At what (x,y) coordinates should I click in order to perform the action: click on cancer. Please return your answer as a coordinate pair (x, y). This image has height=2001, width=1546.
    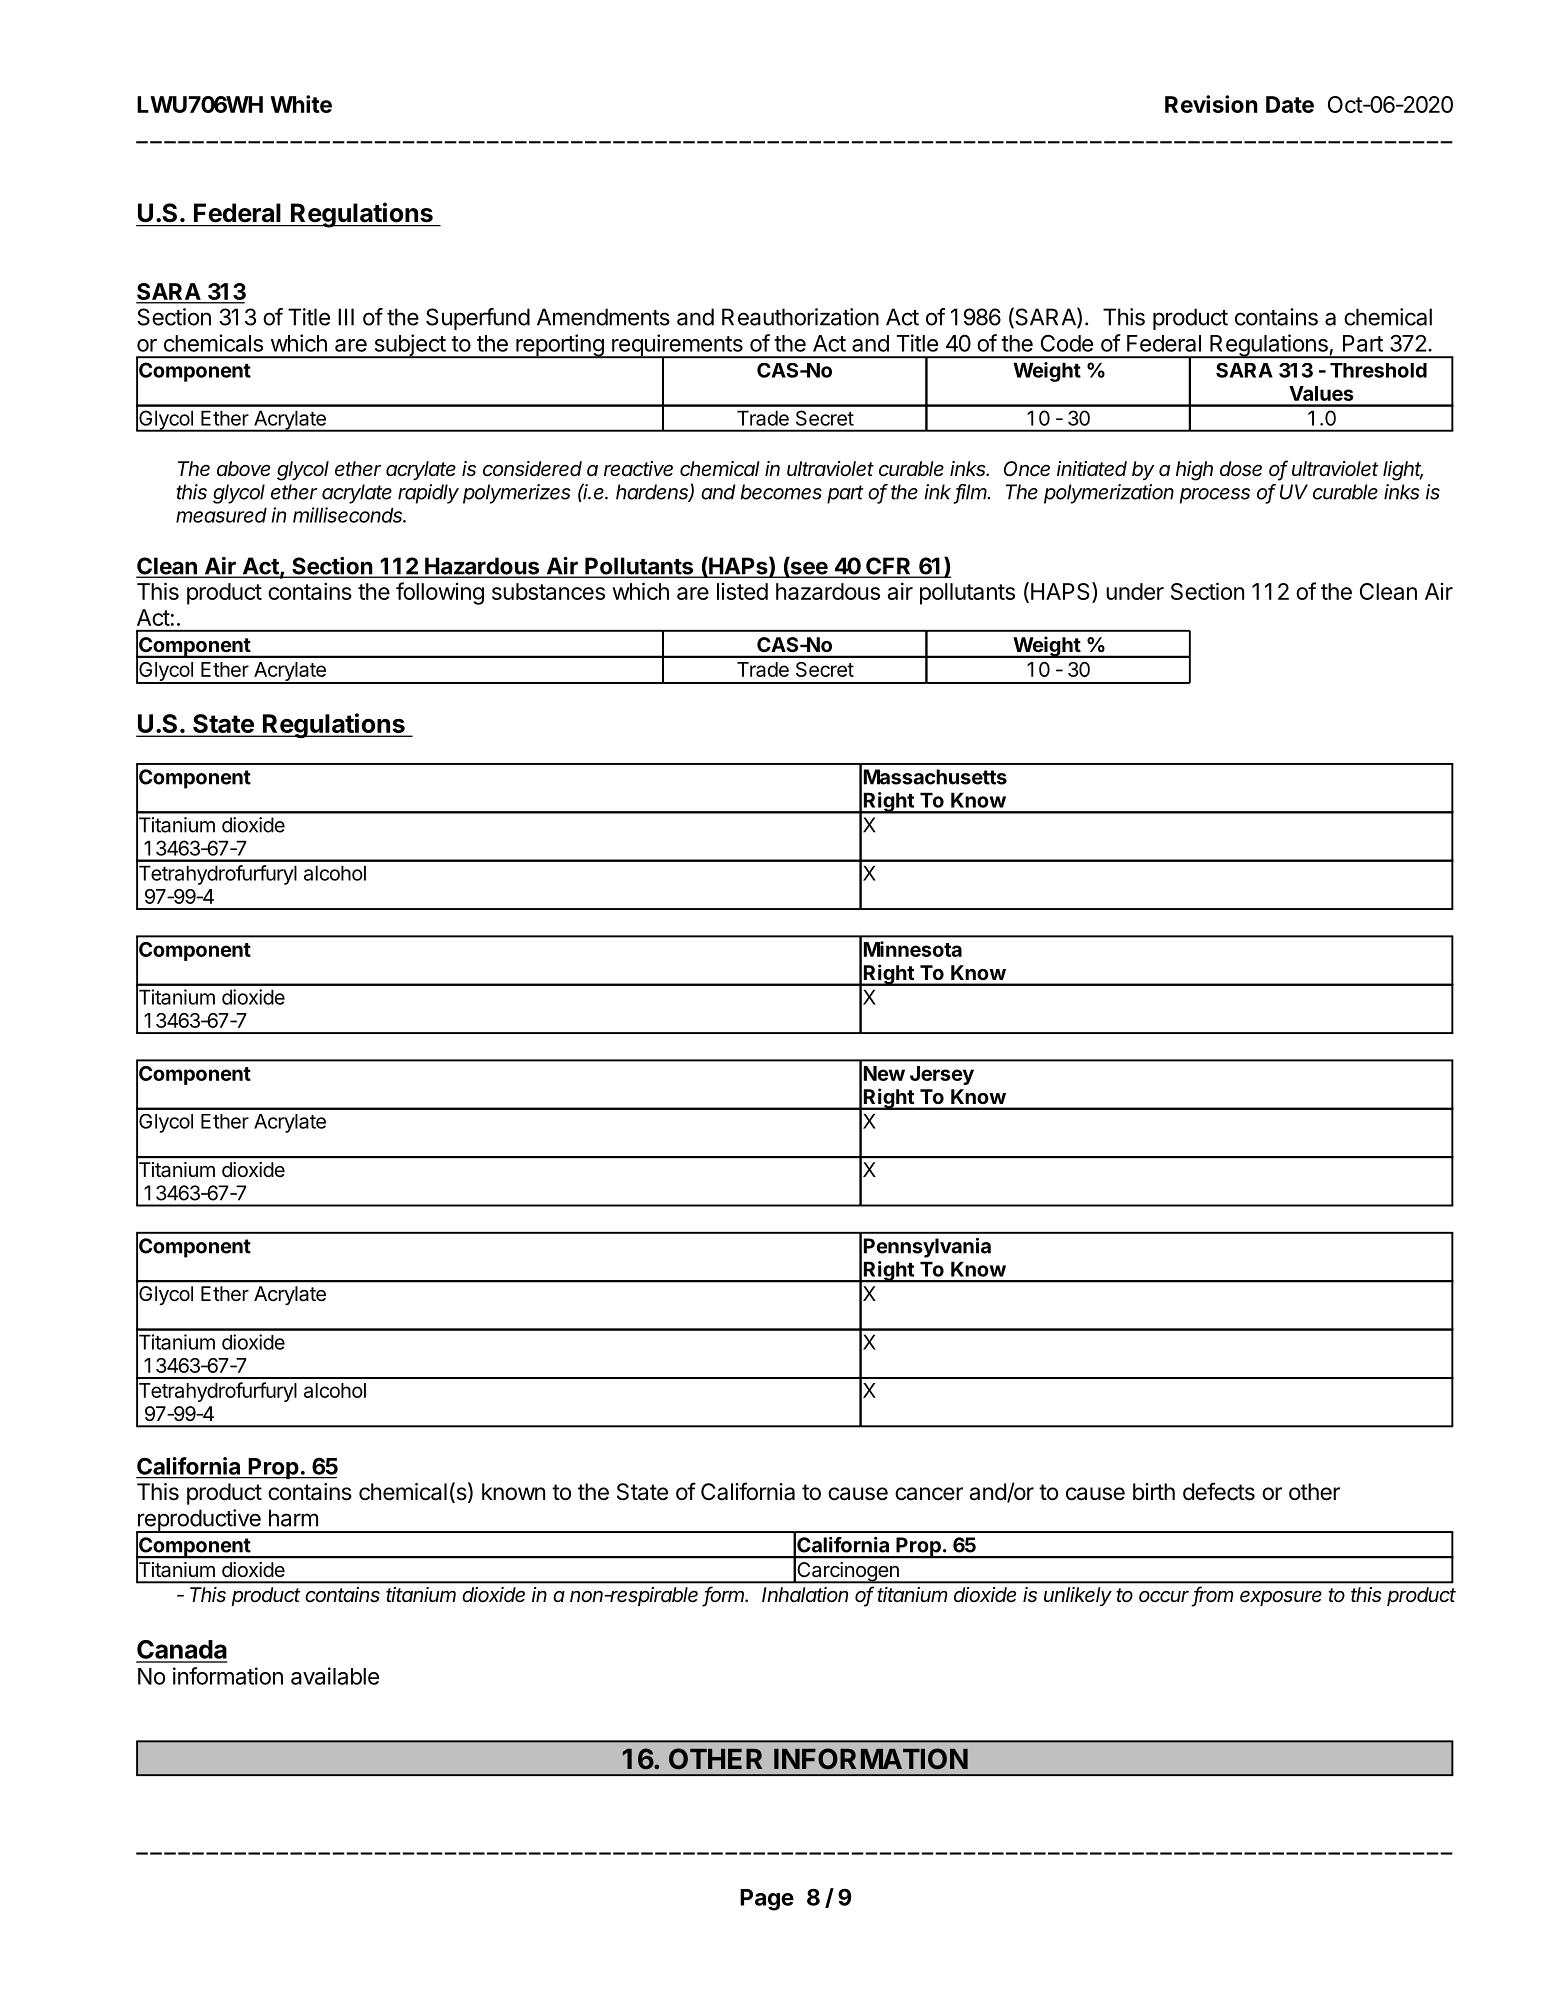
    Looking at the image, I should click on (929, 1494).
